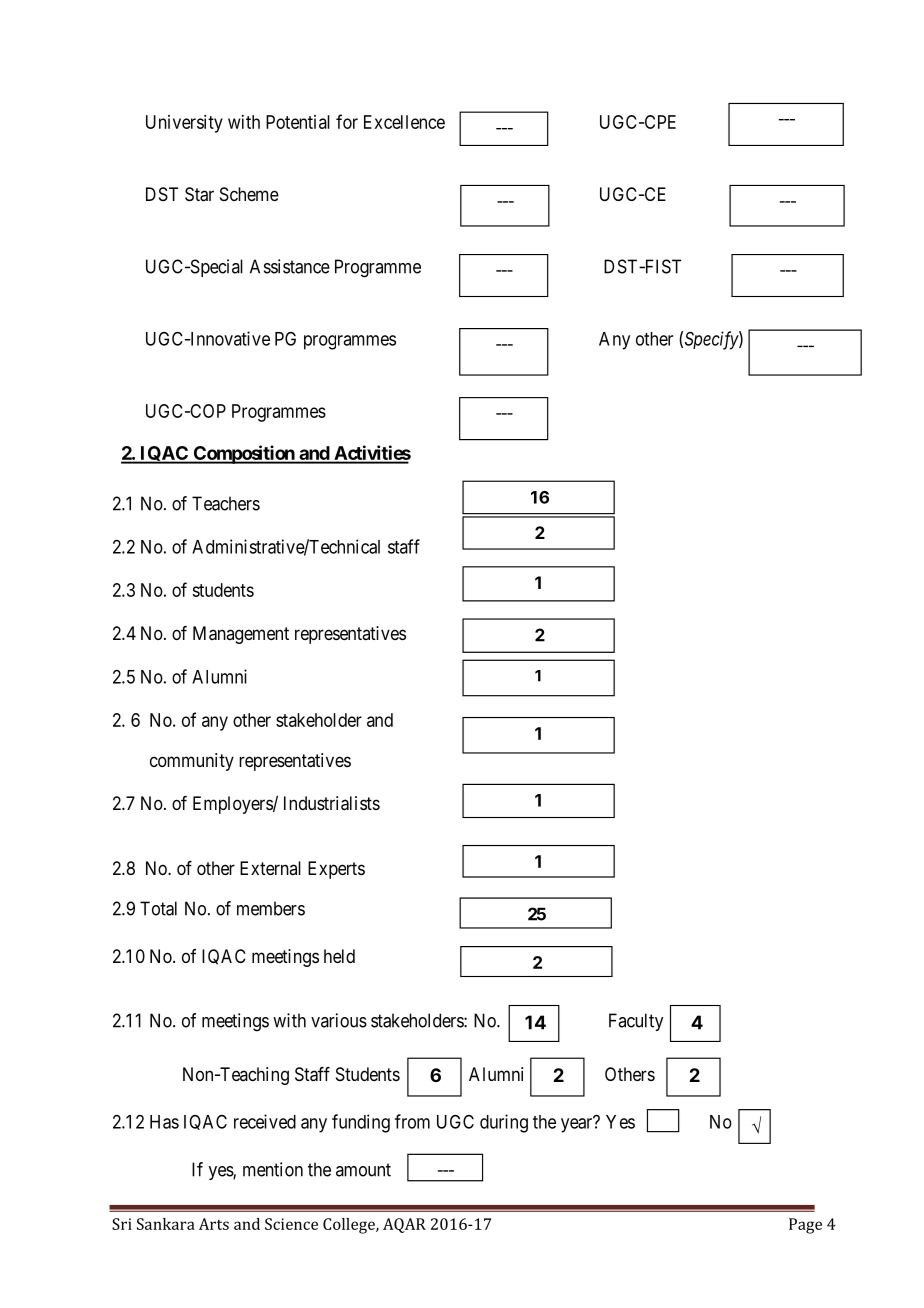  I want to click on Page, so click(805, 1226).
